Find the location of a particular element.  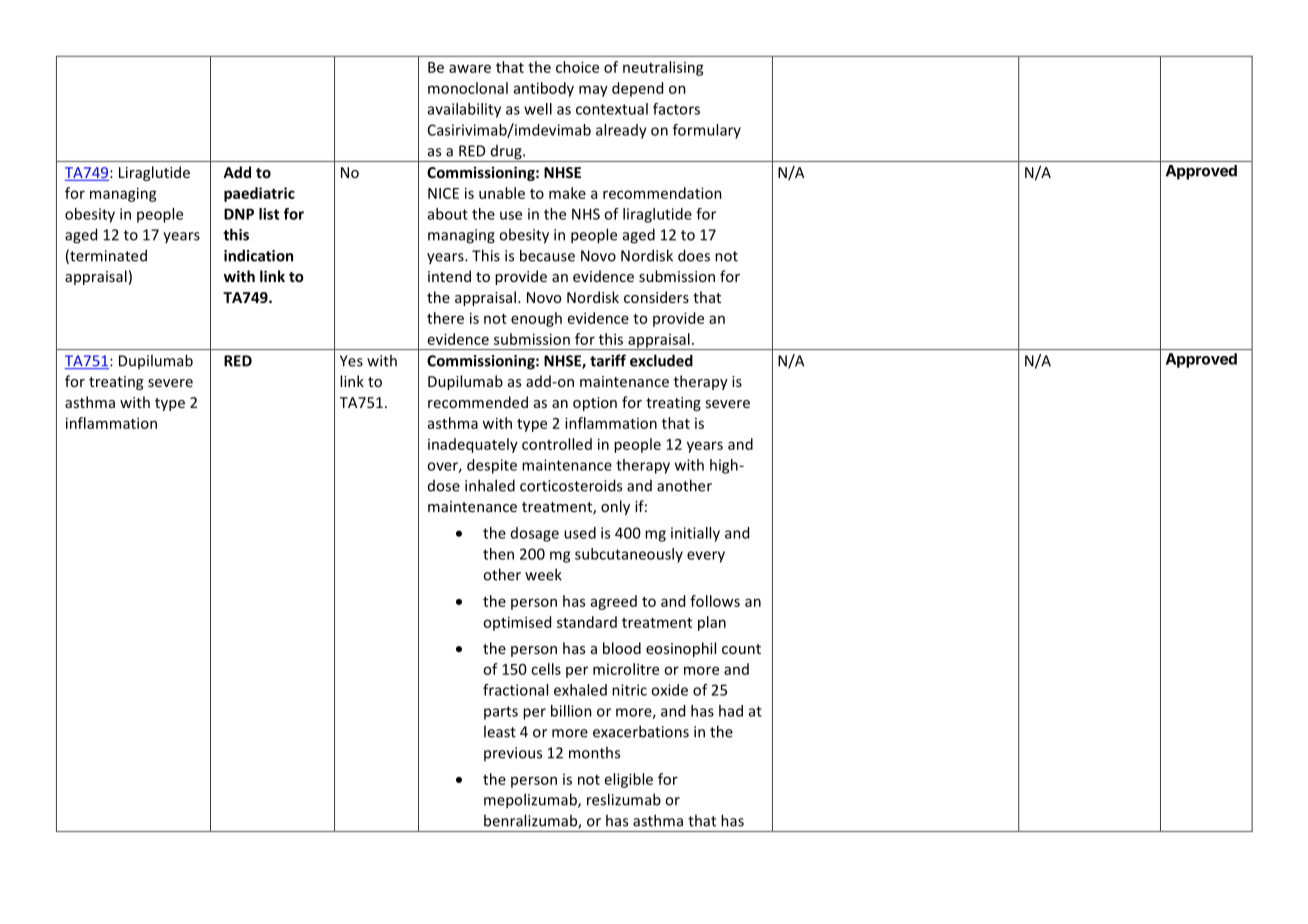

initially is located at coordinates (695, 534).
